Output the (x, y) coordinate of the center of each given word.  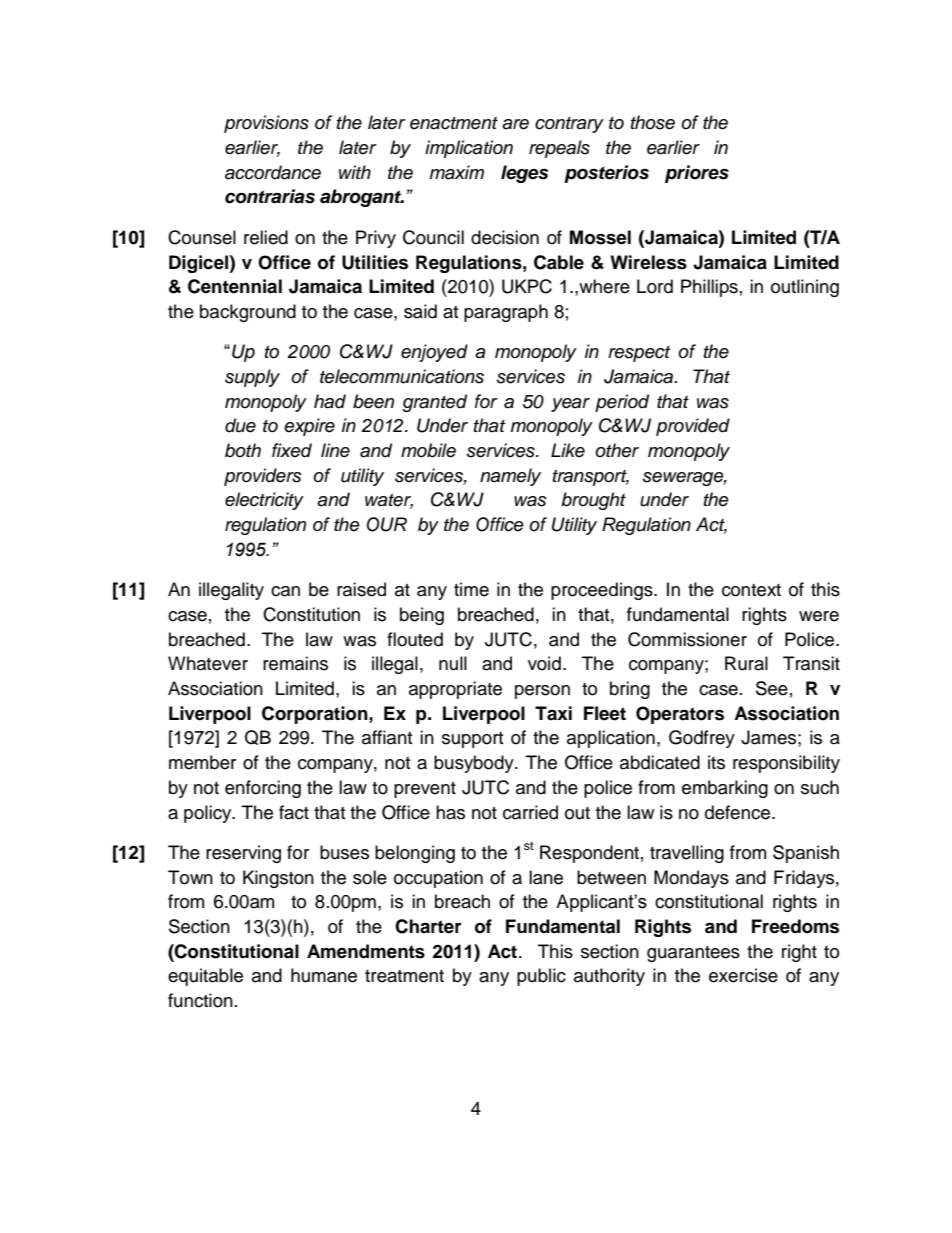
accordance (273, 172)
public (541, 977)
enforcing (263, 789)
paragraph (506, 313)
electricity (264, 501)
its (716, 762)
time (471, 589)
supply (252, 378)
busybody (475, 764)
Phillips (709, 288)
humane (324, 975)
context (751, 590)
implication (469, 149)
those (653, 122)
